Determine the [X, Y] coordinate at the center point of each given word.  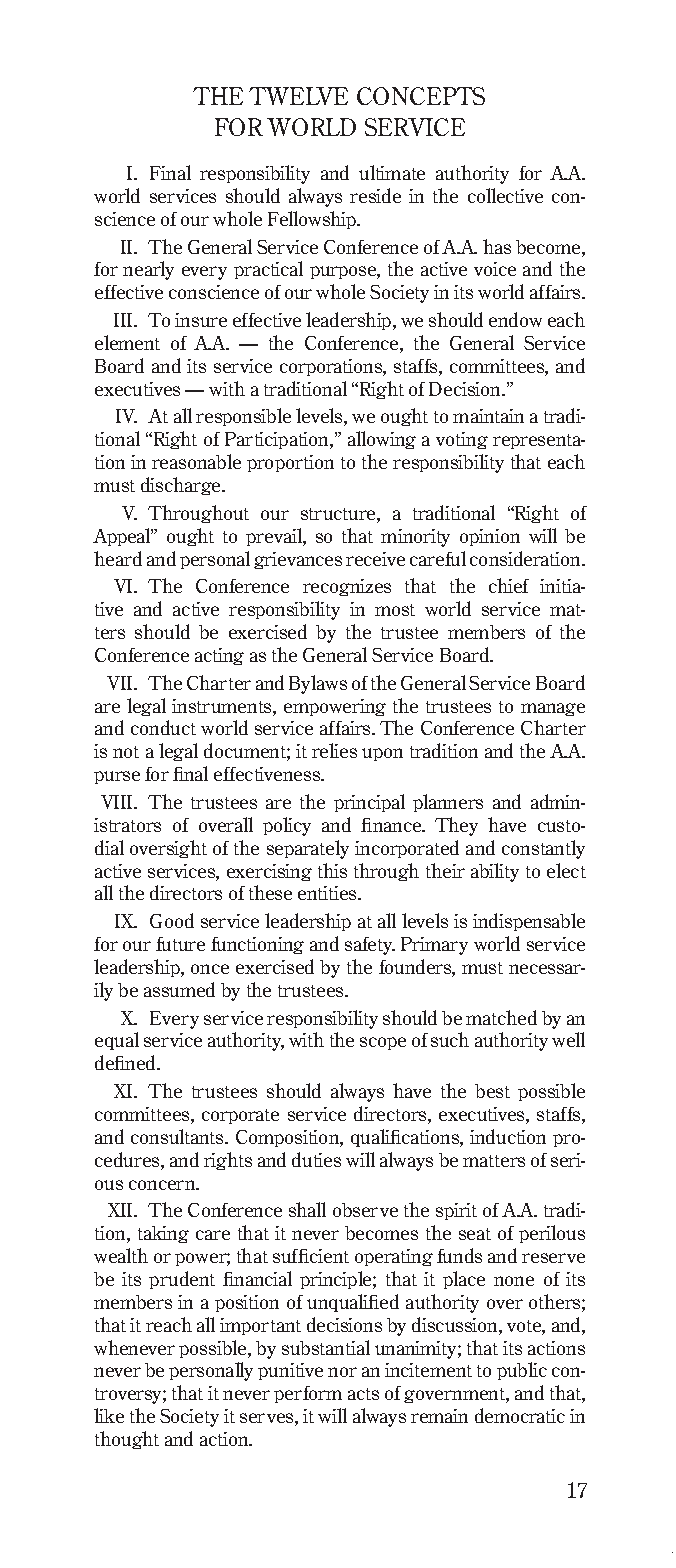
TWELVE [298, 96]
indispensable [529, 922]
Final [170, 172]
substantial [326, 1347]
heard [118, 558]
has [497, 246]
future [180, 944]
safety [370, 946]
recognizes [347, 587]
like [109, 1415]
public [522, 1371]
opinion [490, 537]
